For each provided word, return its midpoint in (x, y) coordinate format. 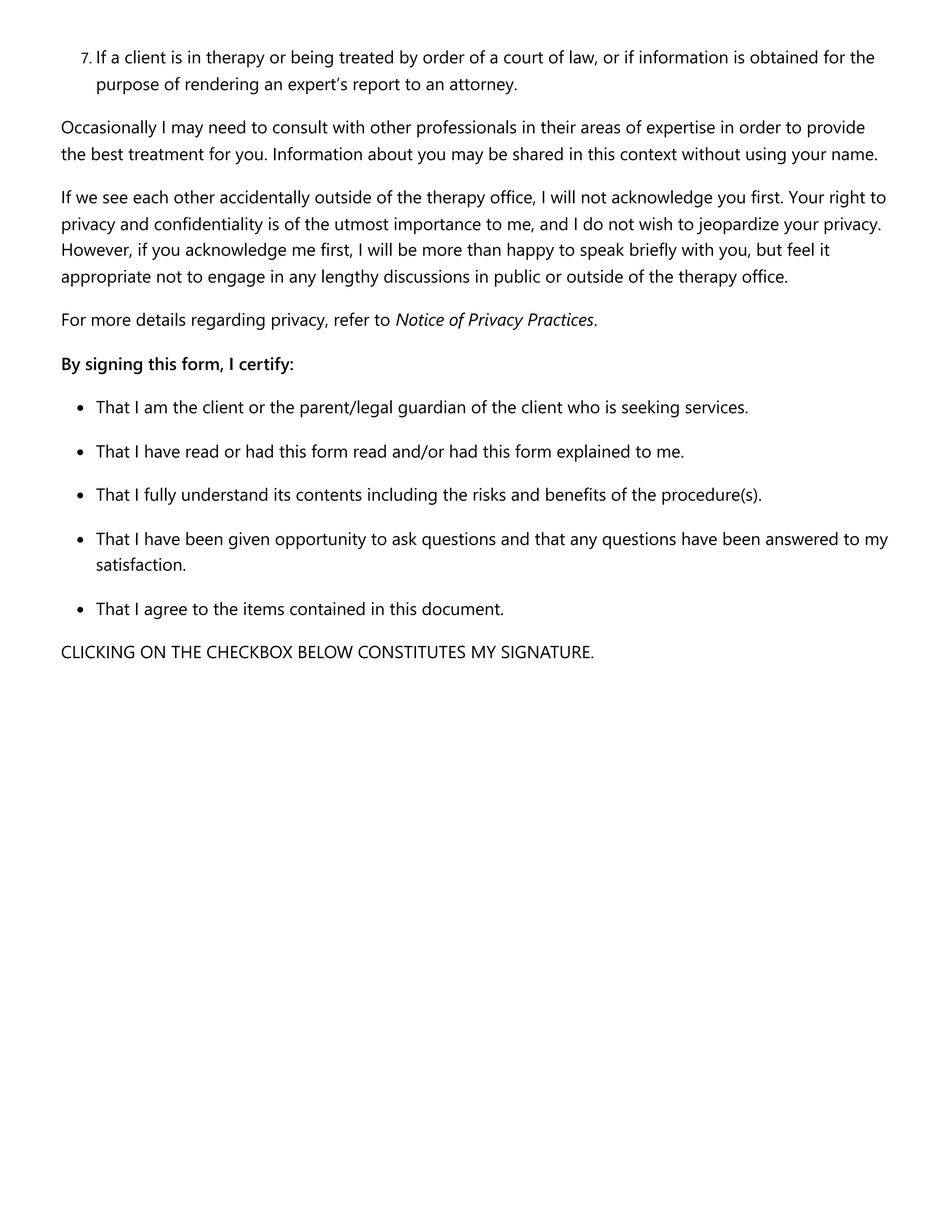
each (150, 197)
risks (489, 494)
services (715, 407)
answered (802, 539)
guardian (431, 409)
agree (165, 612)
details (161, 319)
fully (160, 496)
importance (437, 225)
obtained (784, 57)
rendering (222, 86)
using (766, 156)
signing (114, 366)
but (769, 249)
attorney (483, 87)
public (517, 278)
